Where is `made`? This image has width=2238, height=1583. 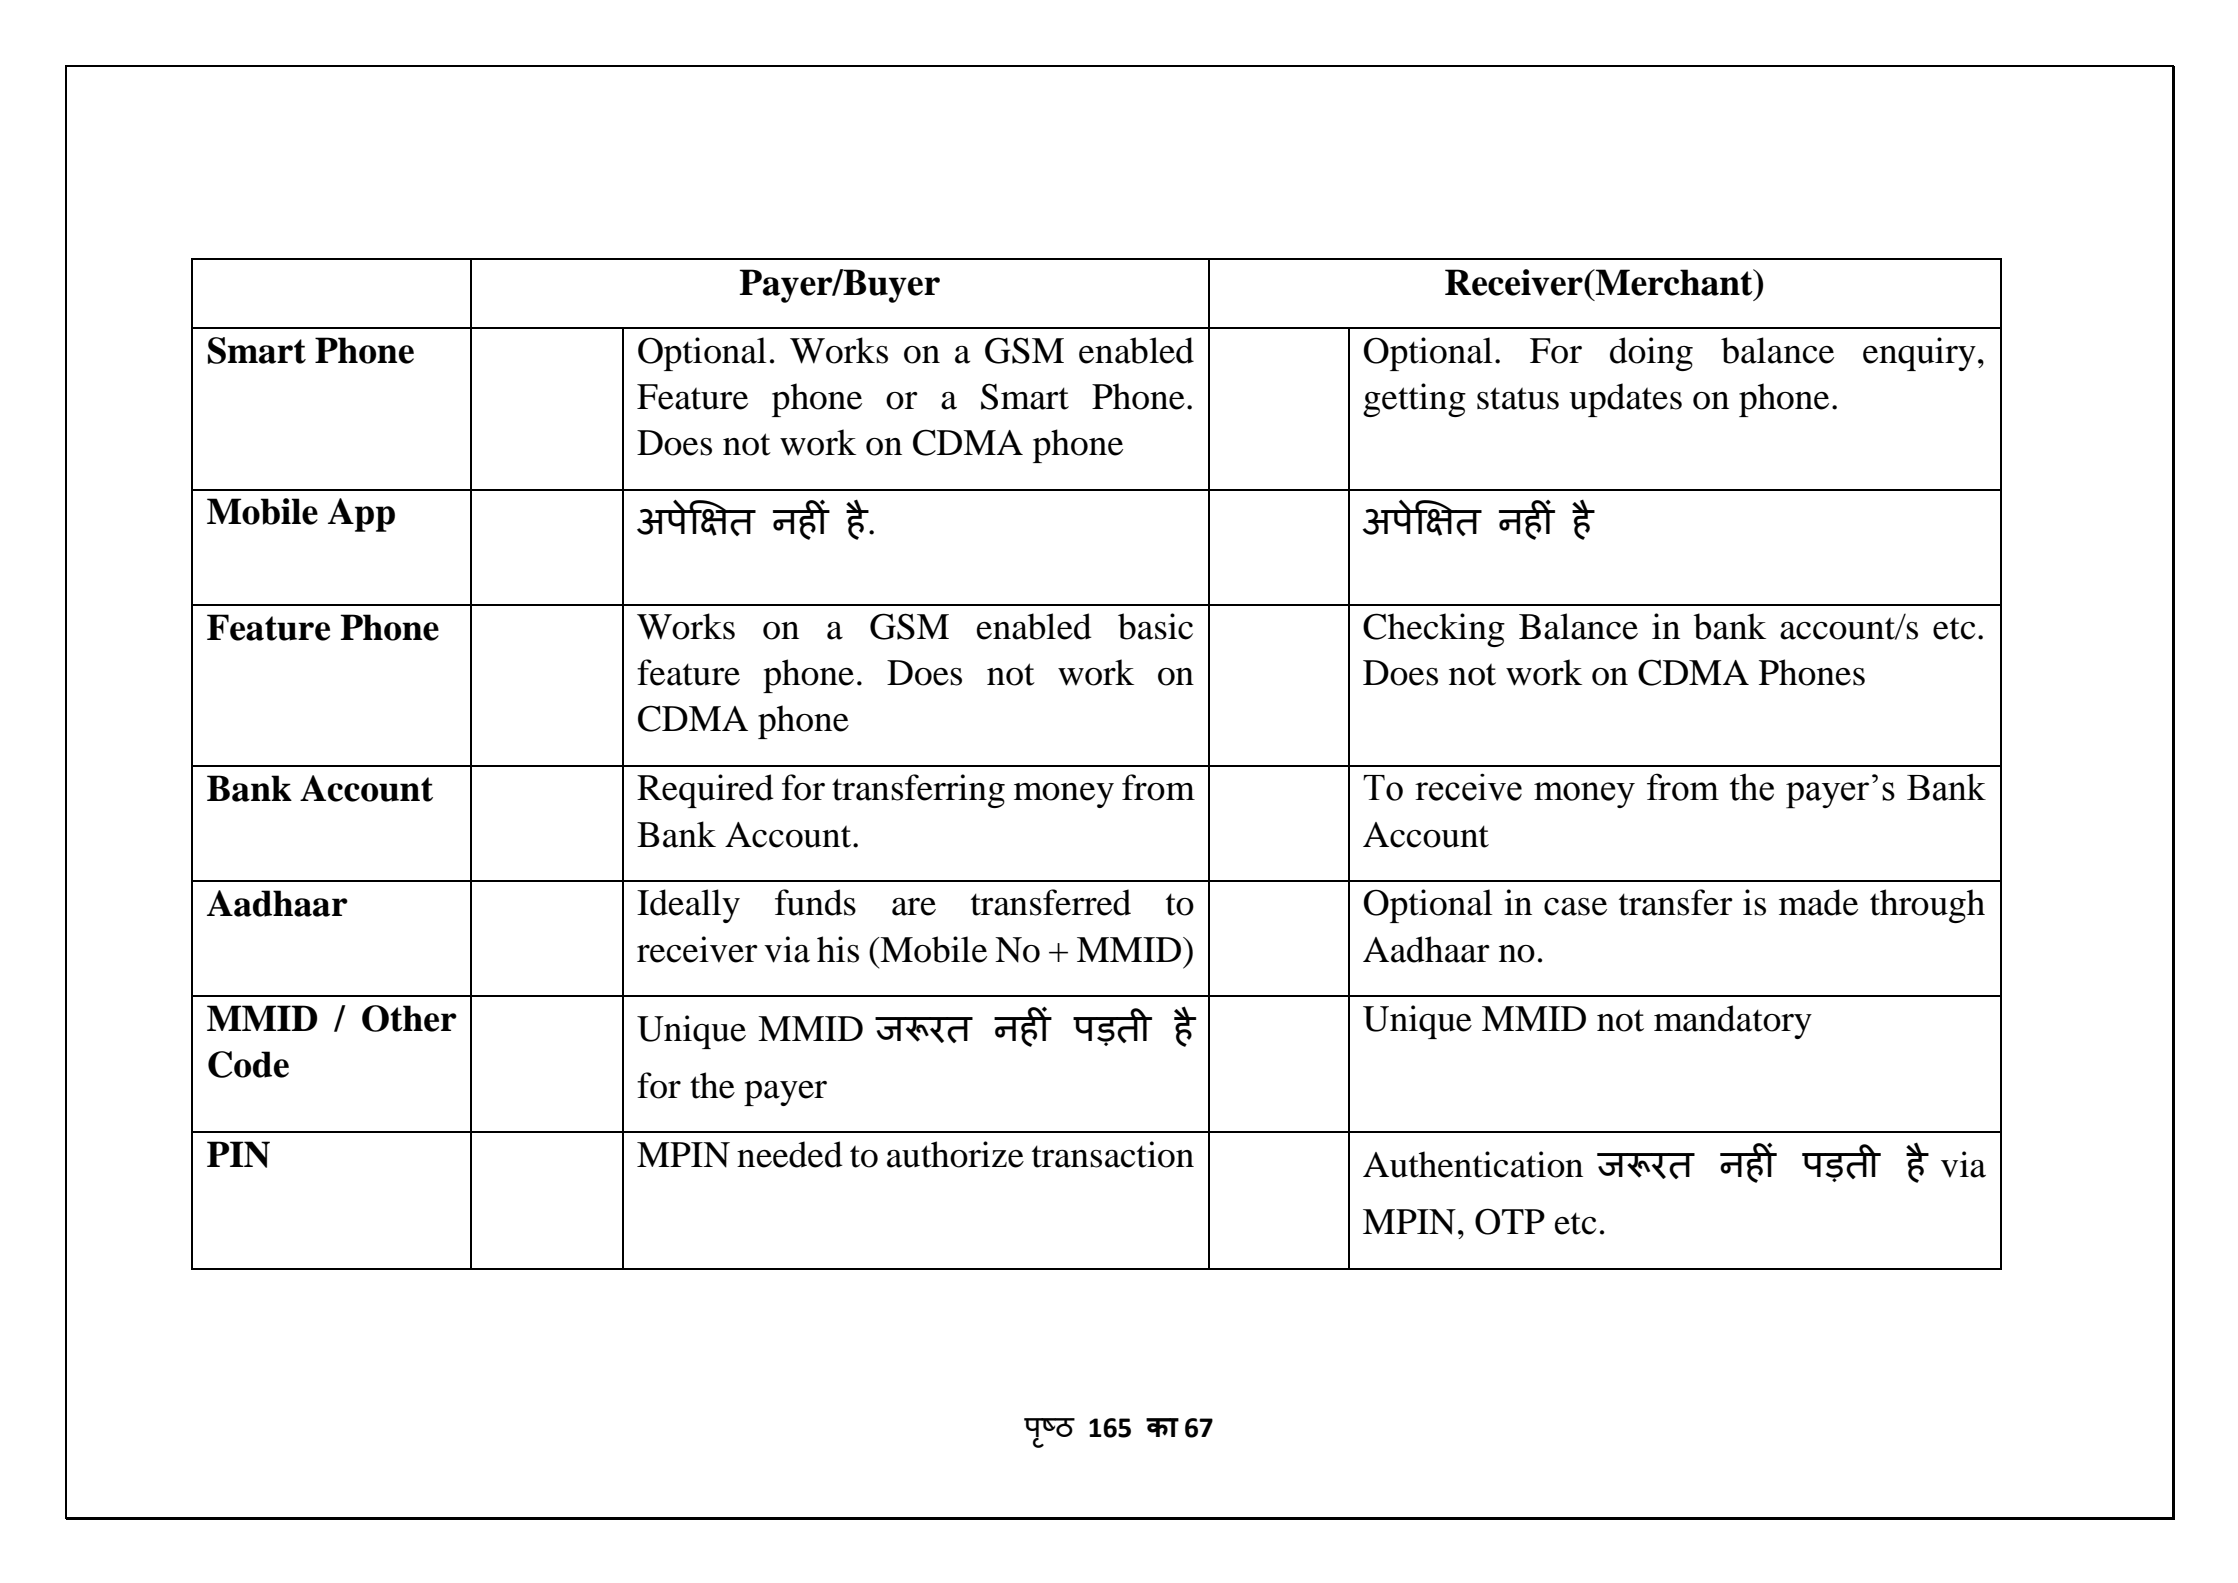 made is located at coordinates (1818, 902).
